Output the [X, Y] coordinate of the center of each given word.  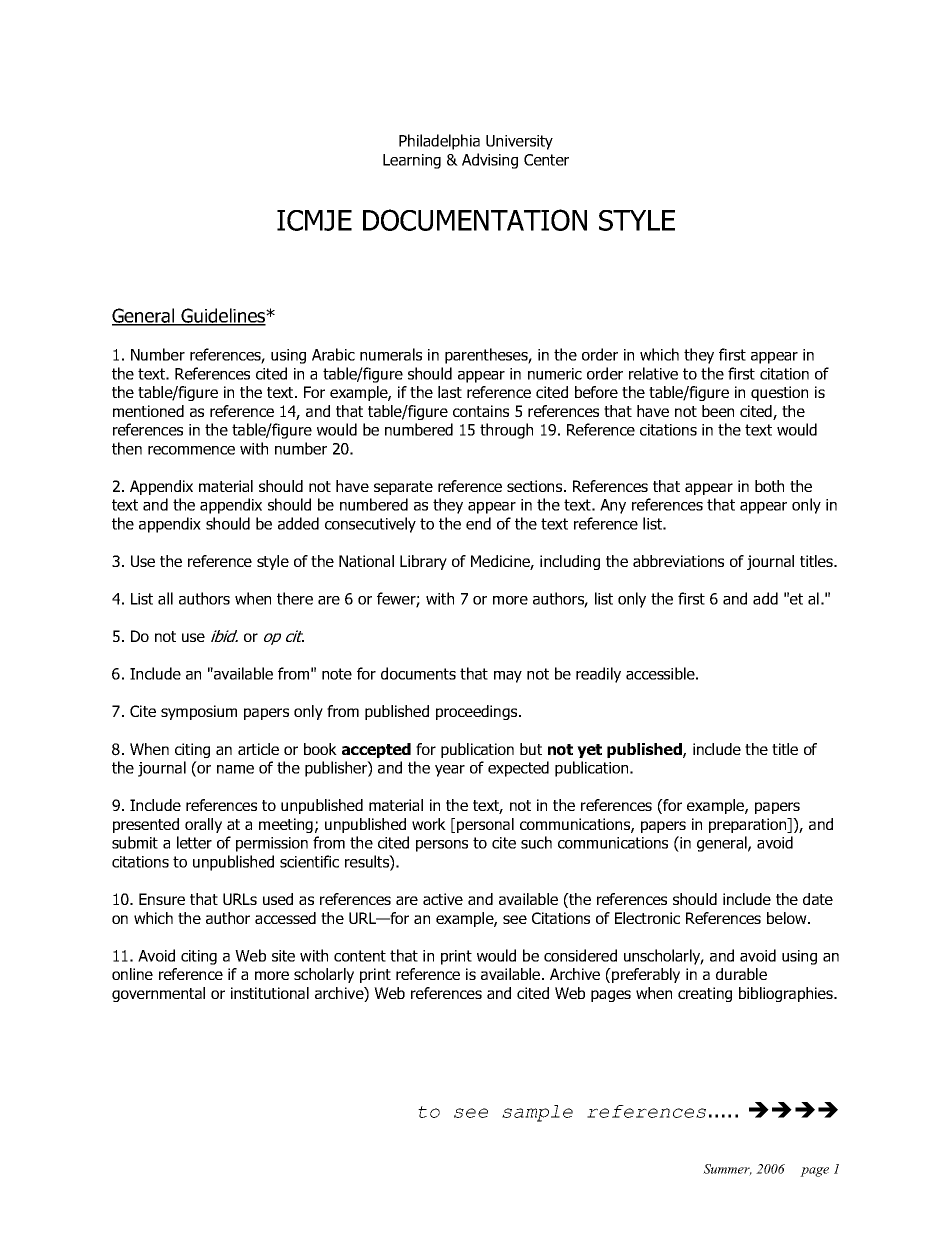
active [443, 899]
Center [546, 160]
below [788, 918]
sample [537, 1113]
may [508, 677]
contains [481, 411]
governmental [158, 994]
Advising [490, 161]
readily [598, 675]
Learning [412, 161]
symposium [199, 712]
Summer [727, 1170]
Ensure [162, 899]
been [718, 411]
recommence [191, 450]
